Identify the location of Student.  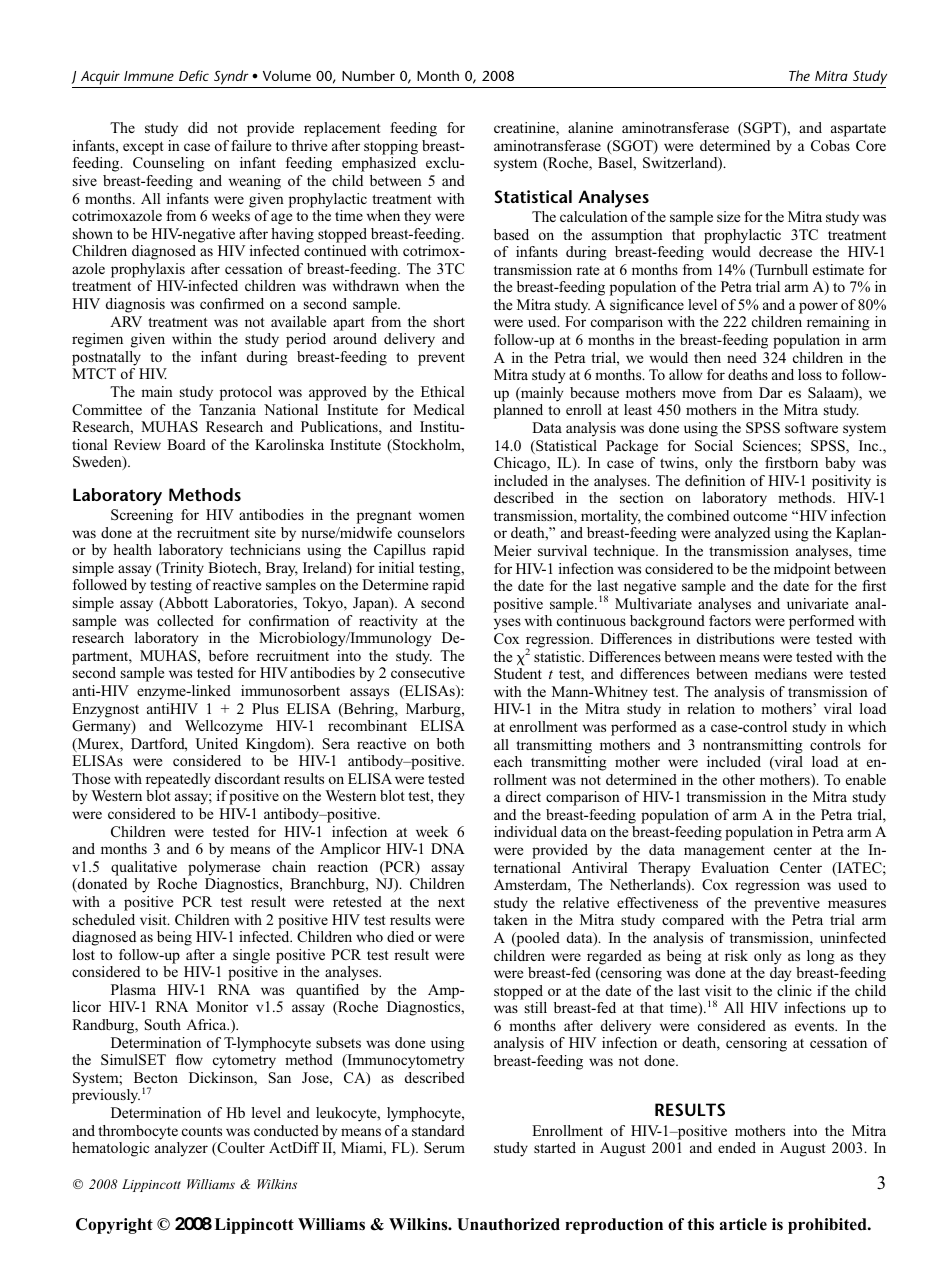
(518, 673).
